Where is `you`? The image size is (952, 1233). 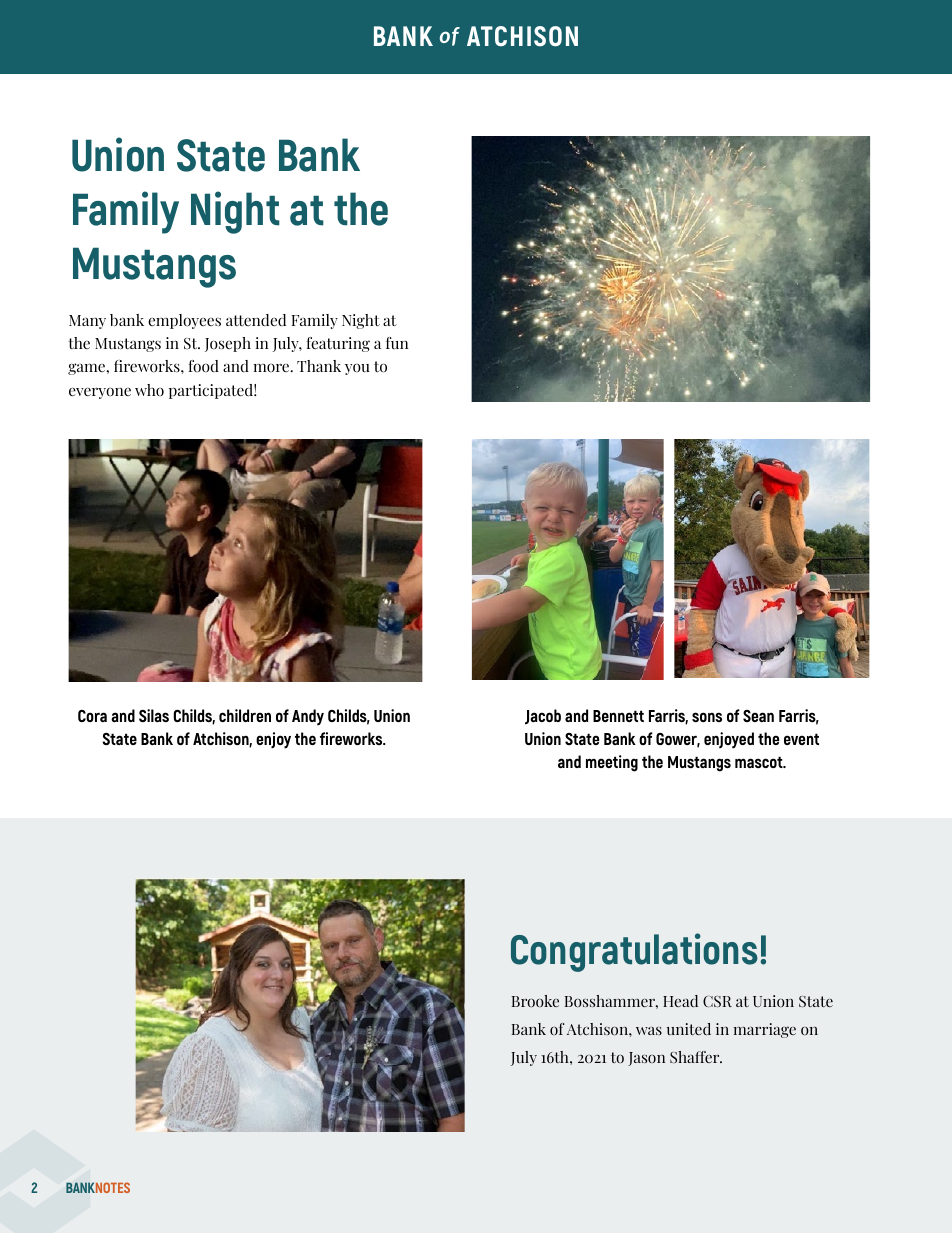
you is located at coordinates (357, 369).
